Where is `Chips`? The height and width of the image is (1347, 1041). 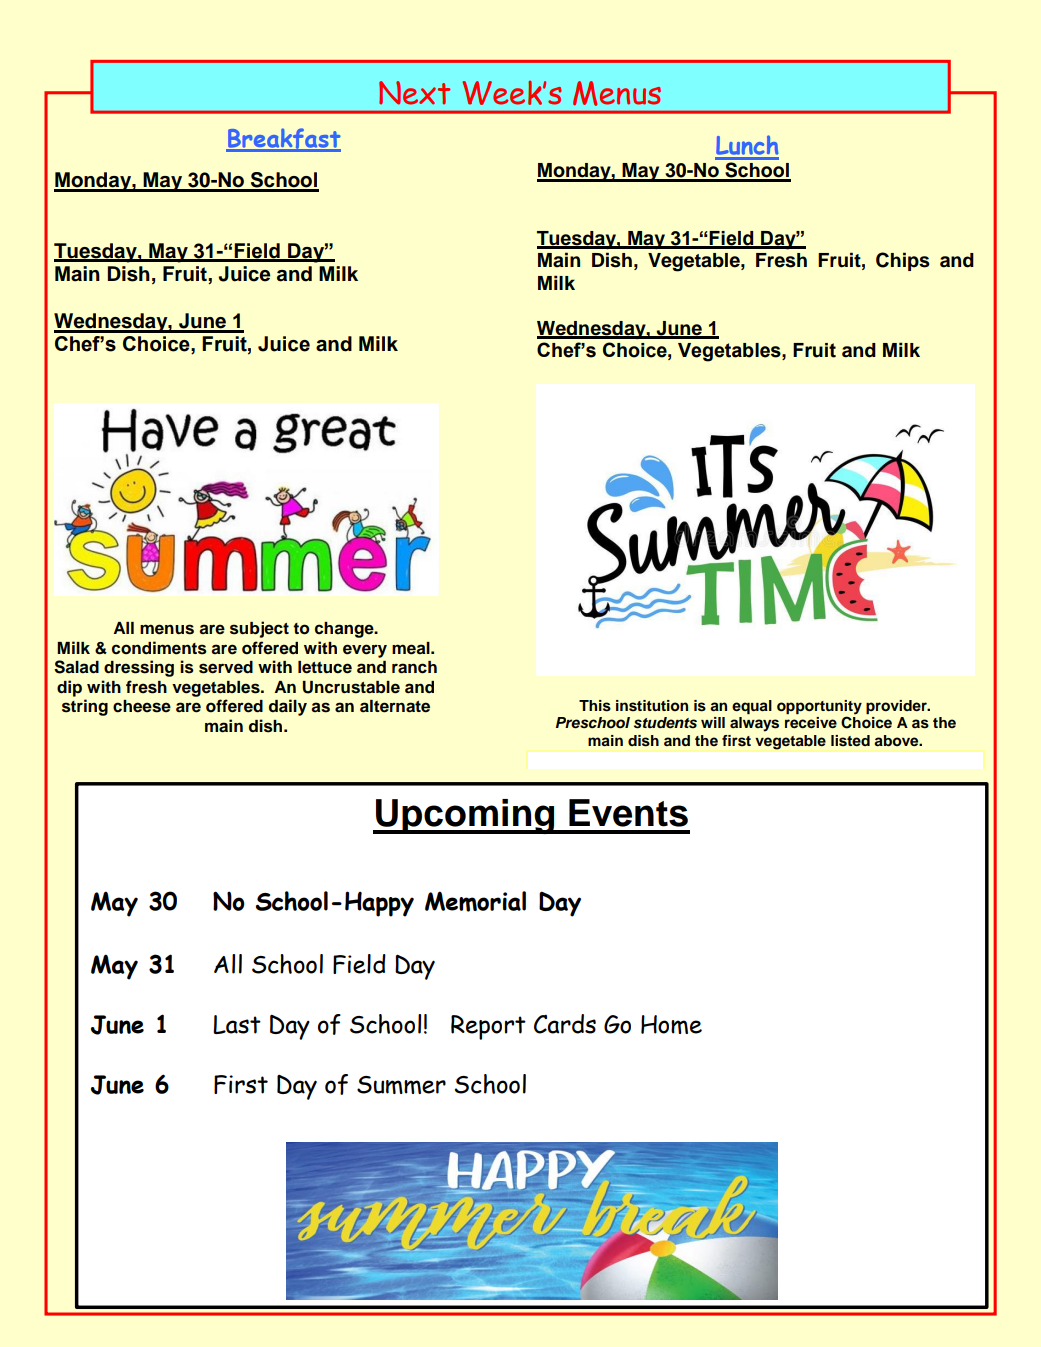
Chips is located at coordinates (903, 261).
